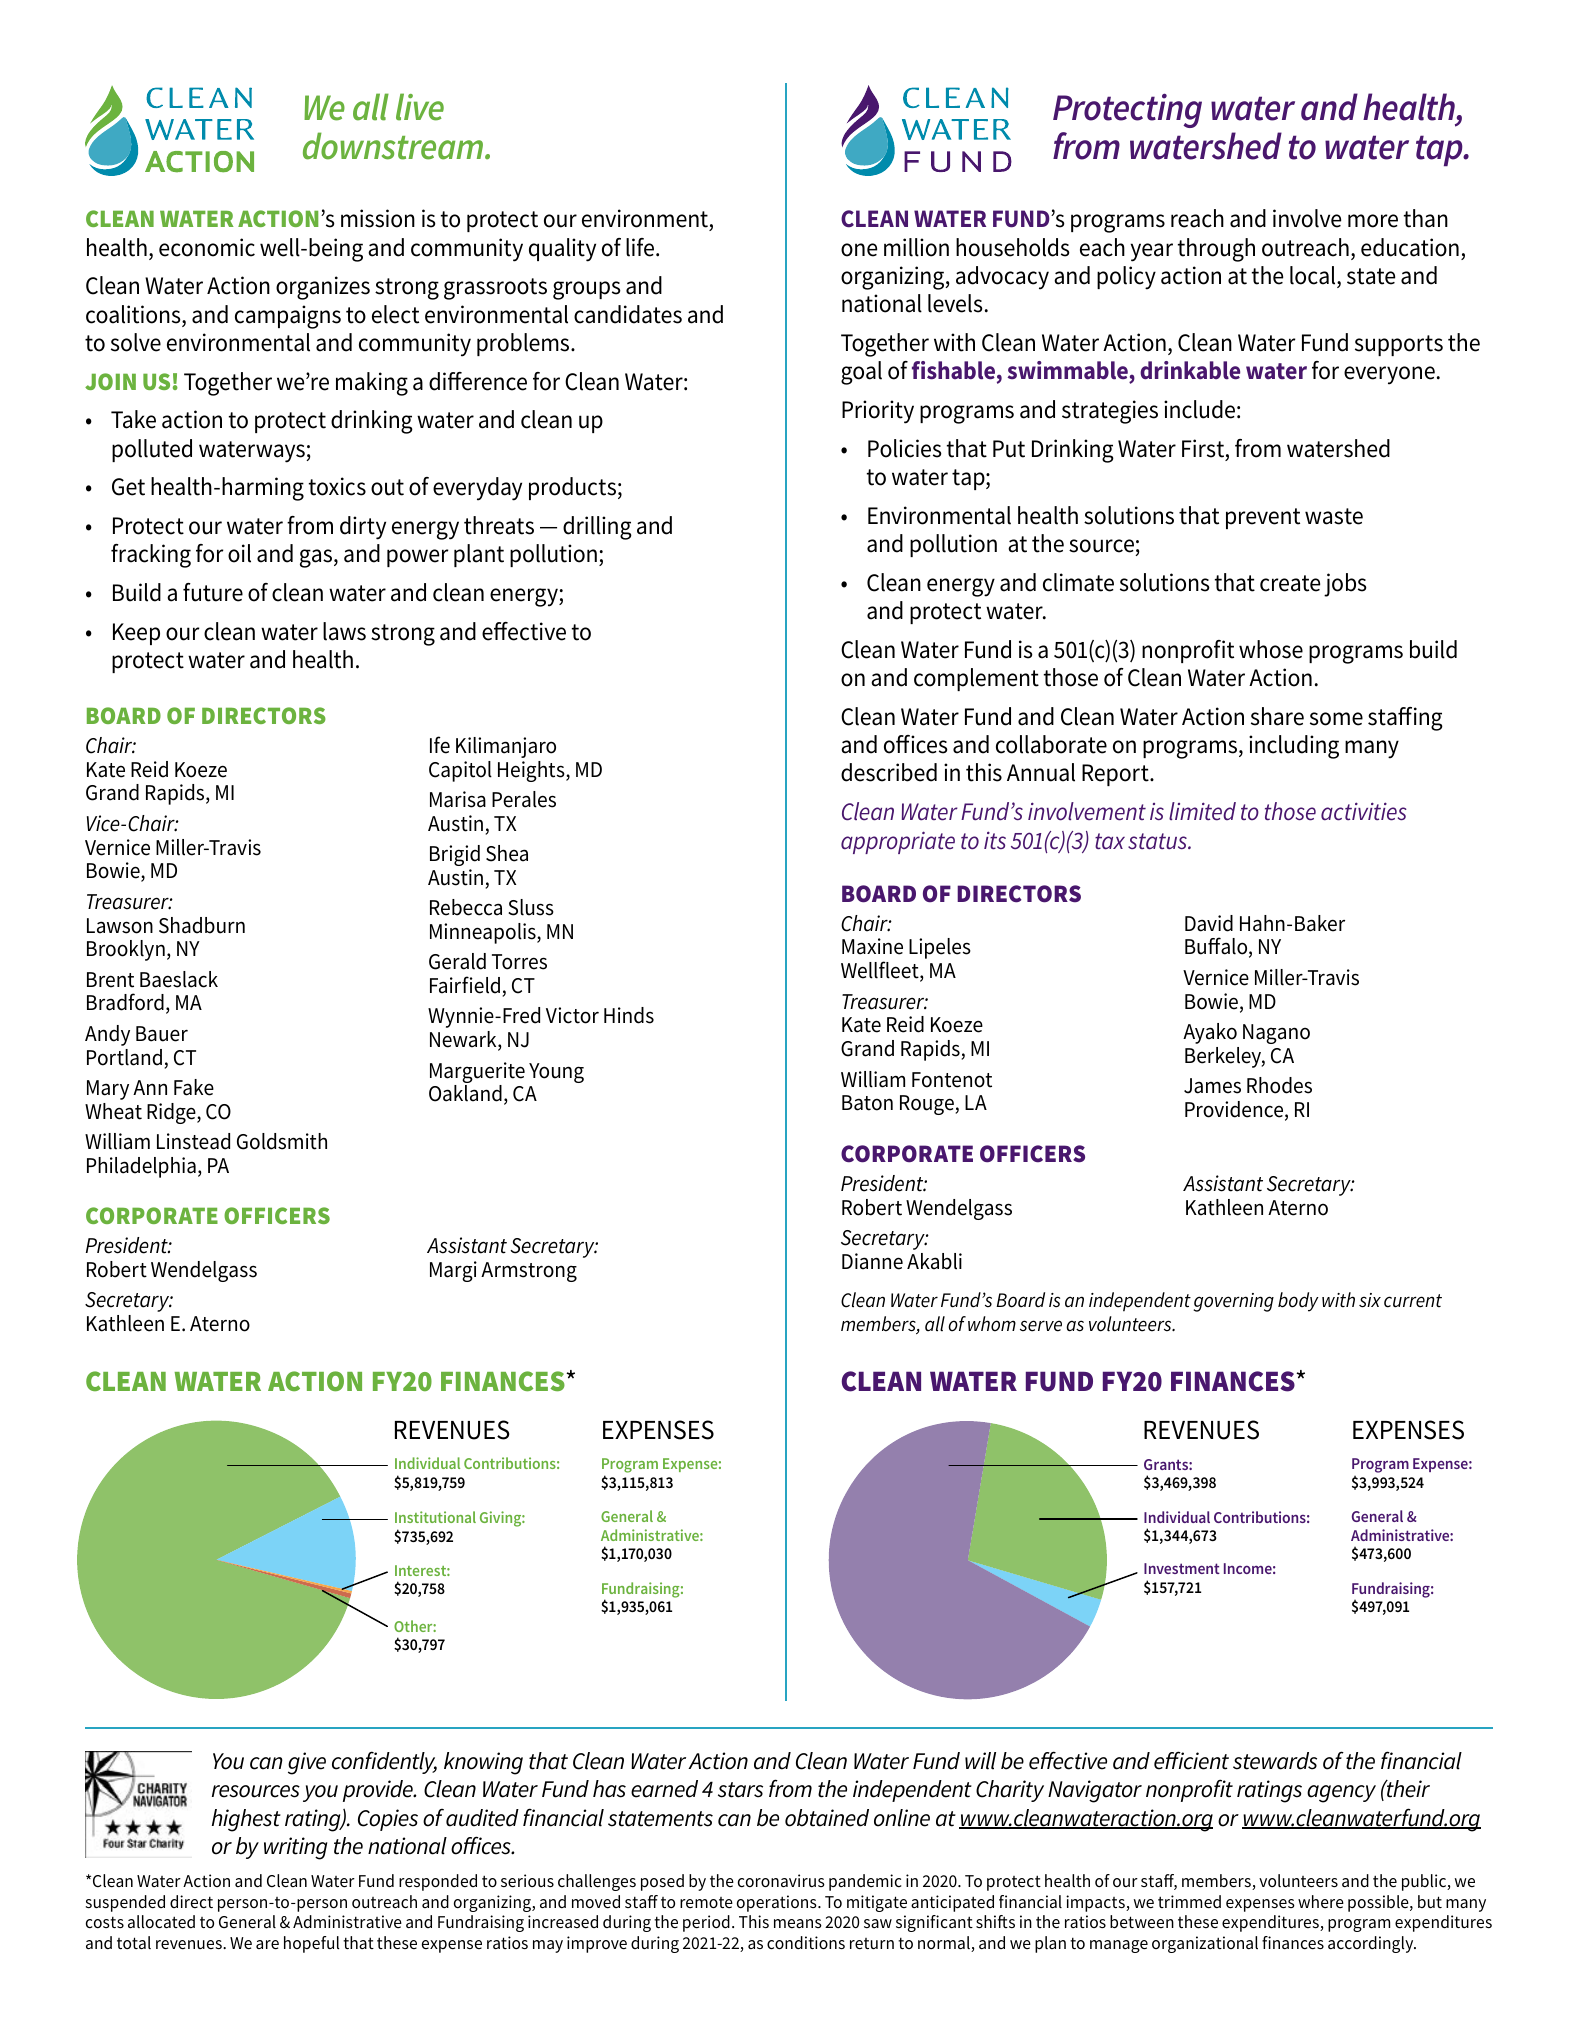  Describe the element at coordinates (435, 1517) in the screenshot. I see `Institutional` at that location.
